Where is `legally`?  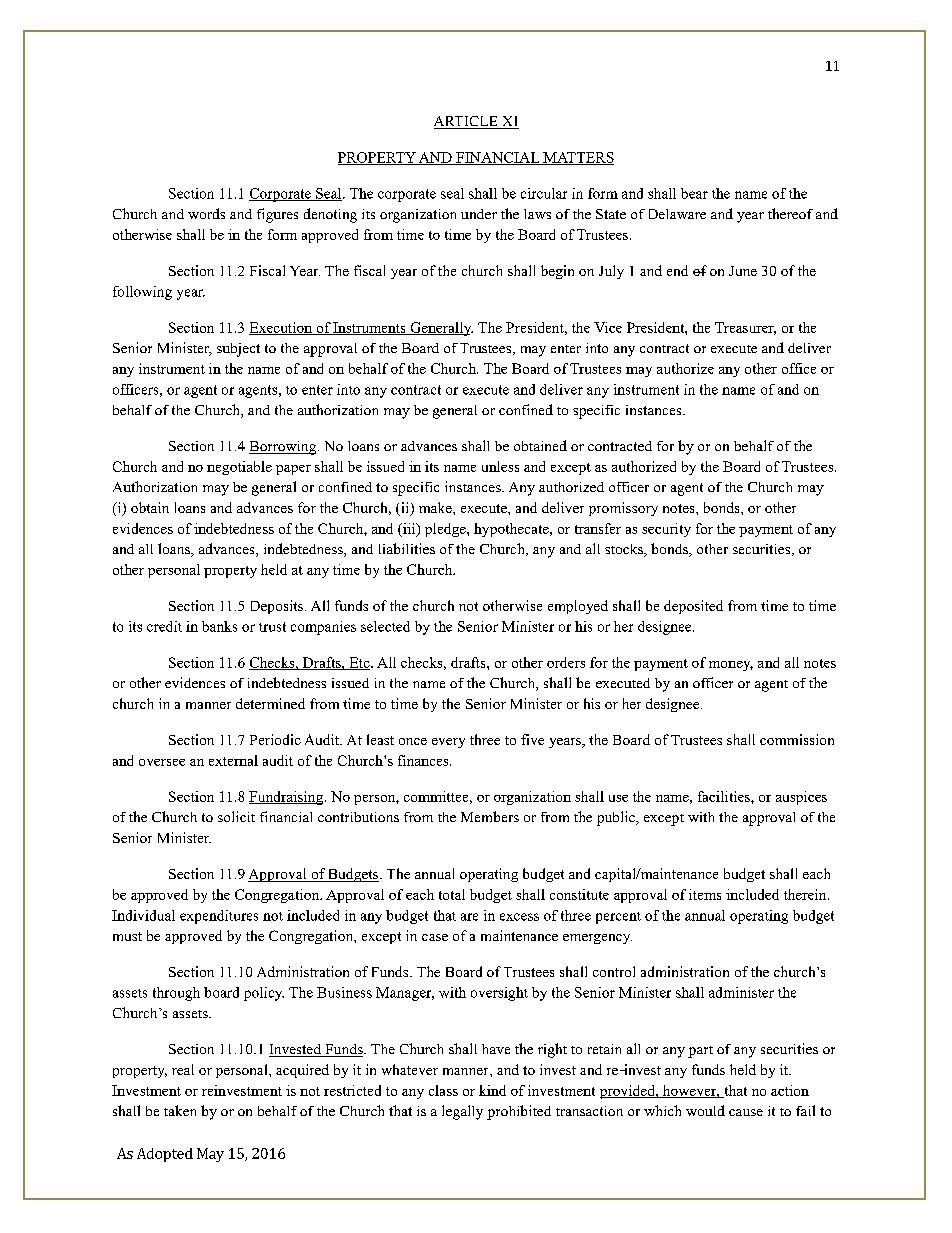 legally is located at coordinates (462, 1112).
